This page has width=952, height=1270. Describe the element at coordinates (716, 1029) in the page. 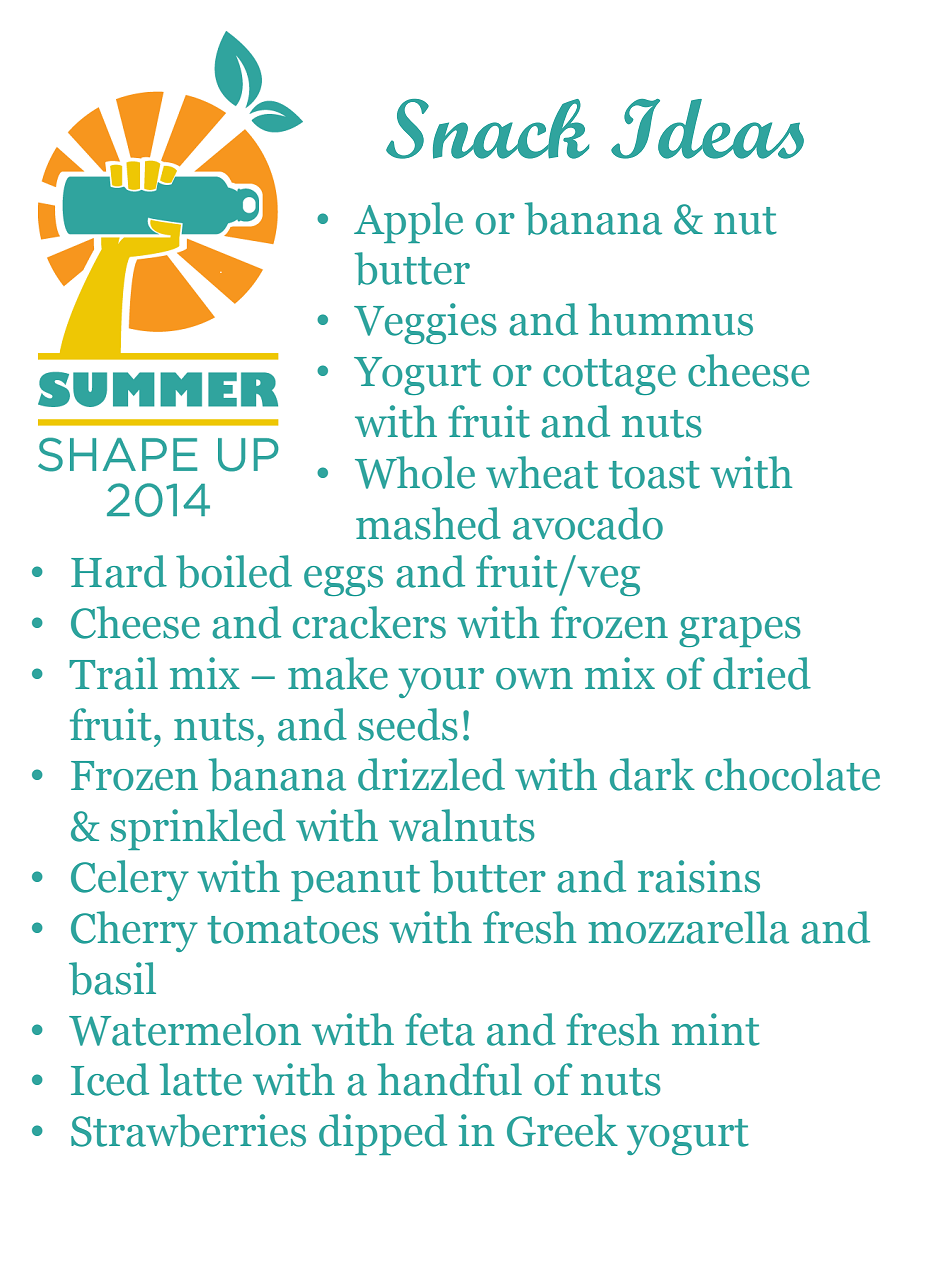

I see `mint` at that location.
